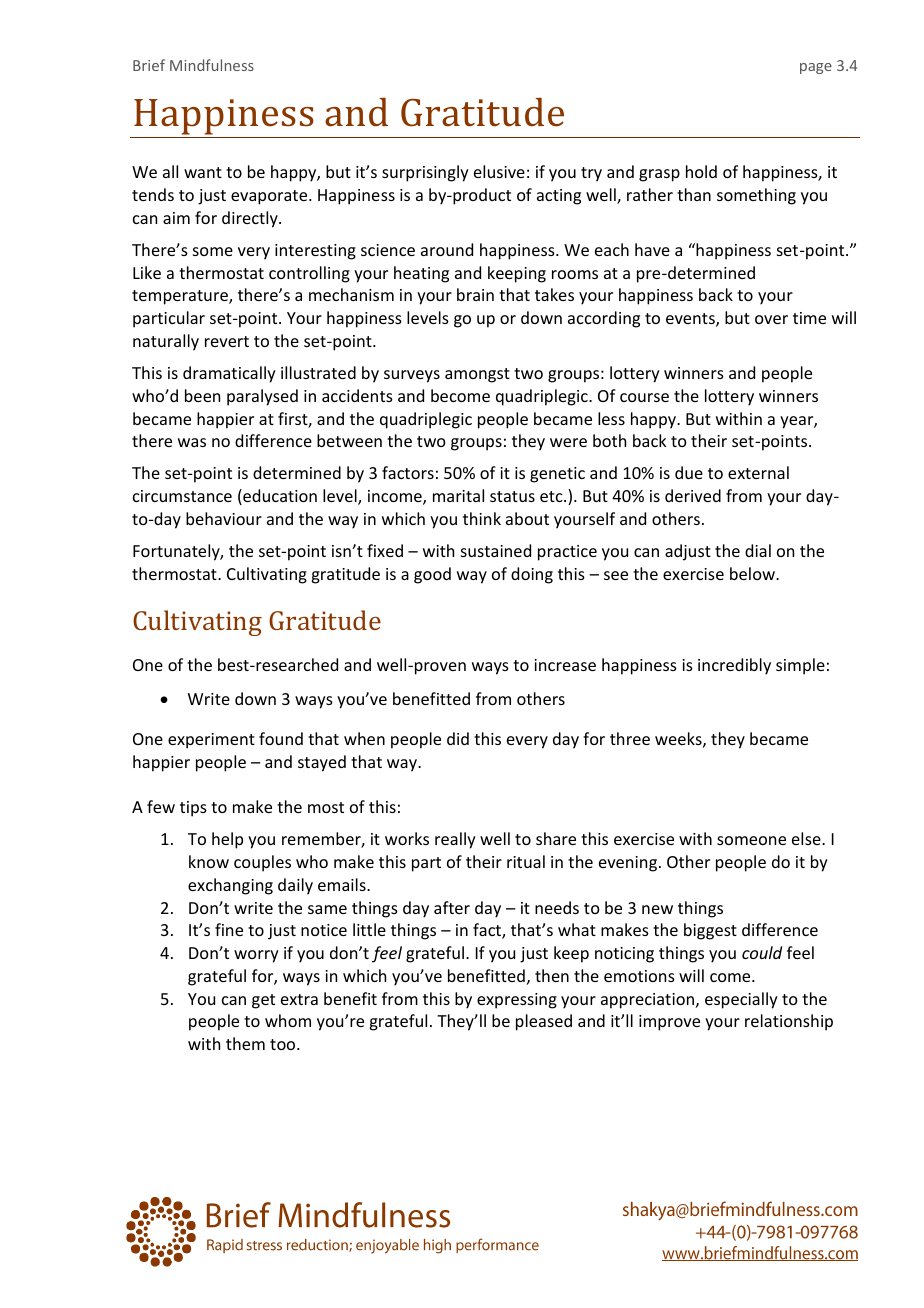 The image size is (924, 1308). What do you see at coordinates (212, 65) in the screenshot?
I see `Mindfulness` at bounding box center [212, 65].
